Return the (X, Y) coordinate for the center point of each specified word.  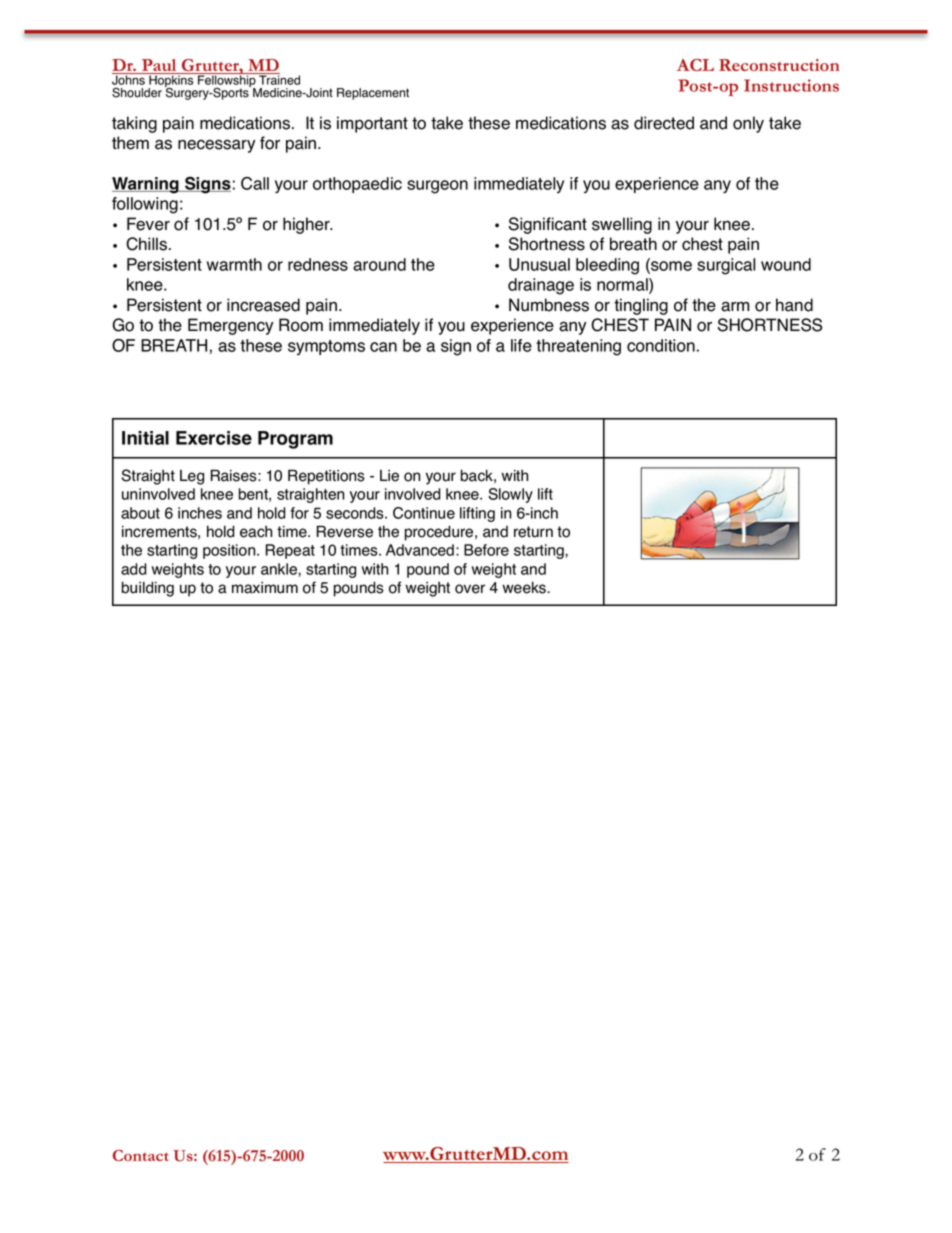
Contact (141, 1155)
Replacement (373, 94)
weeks (525, 587)
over (470, 589)
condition (661, 345)
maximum (265, 588)
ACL (695, 65)
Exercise (214, 438)
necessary (216, 146)
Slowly (510, 495)
